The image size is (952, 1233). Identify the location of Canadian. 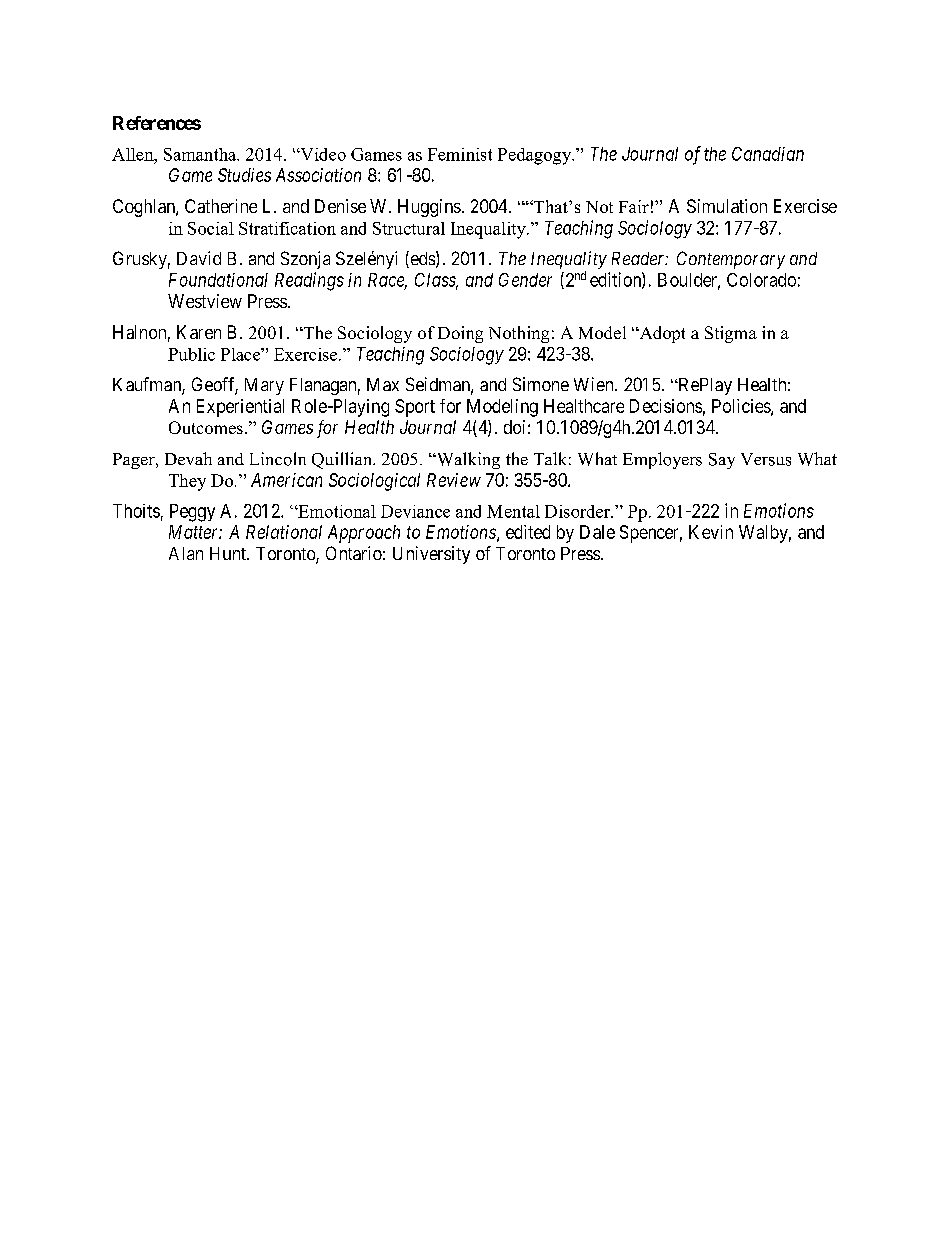
(768, 154).
